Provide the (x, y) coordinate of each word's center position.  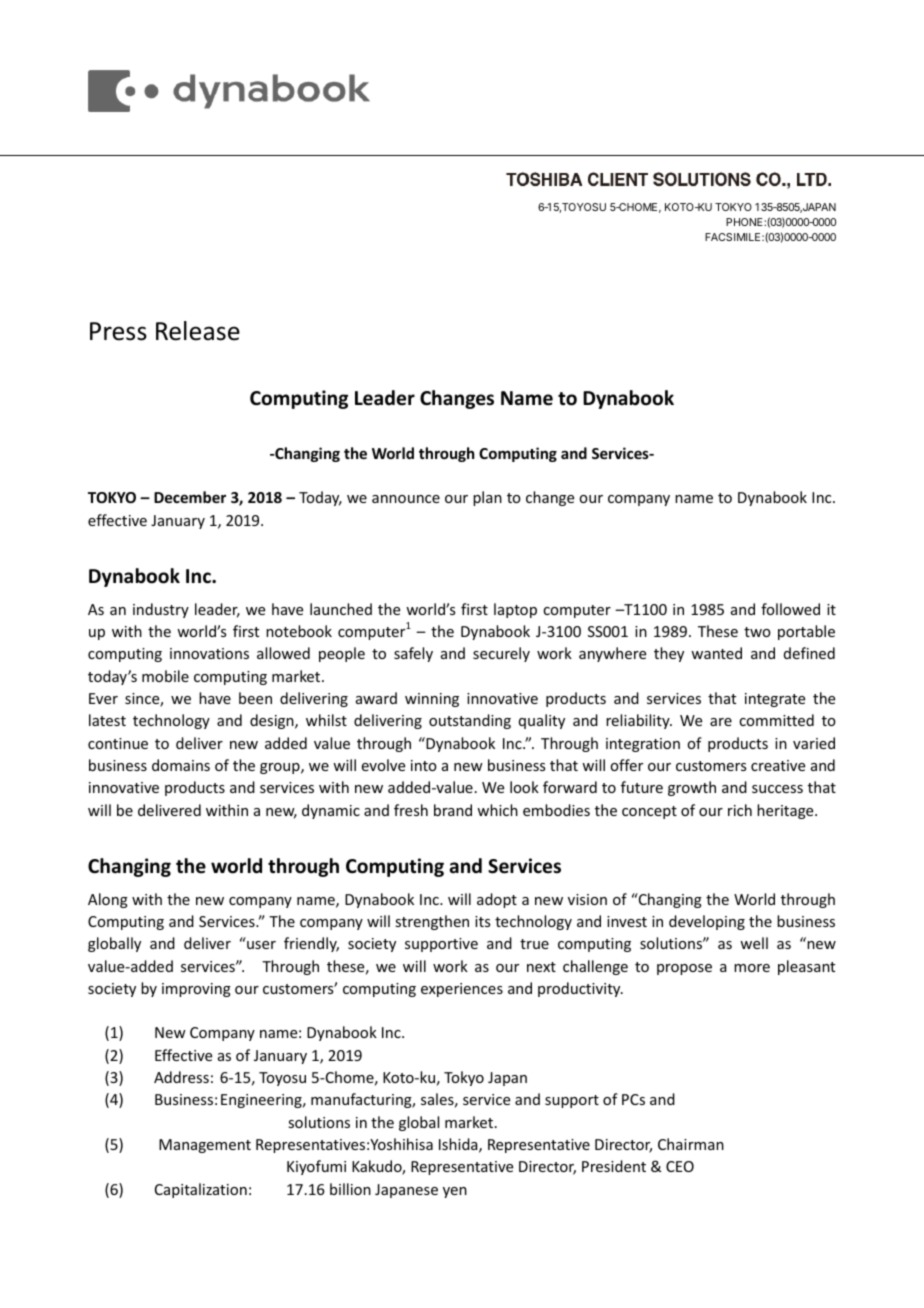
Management (205, 1146)
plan (487, 498)
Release (198, 331)
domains (181, 765)
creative (778, 765)
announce (406, 499)
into (424, 765)
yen (455, 1192)
